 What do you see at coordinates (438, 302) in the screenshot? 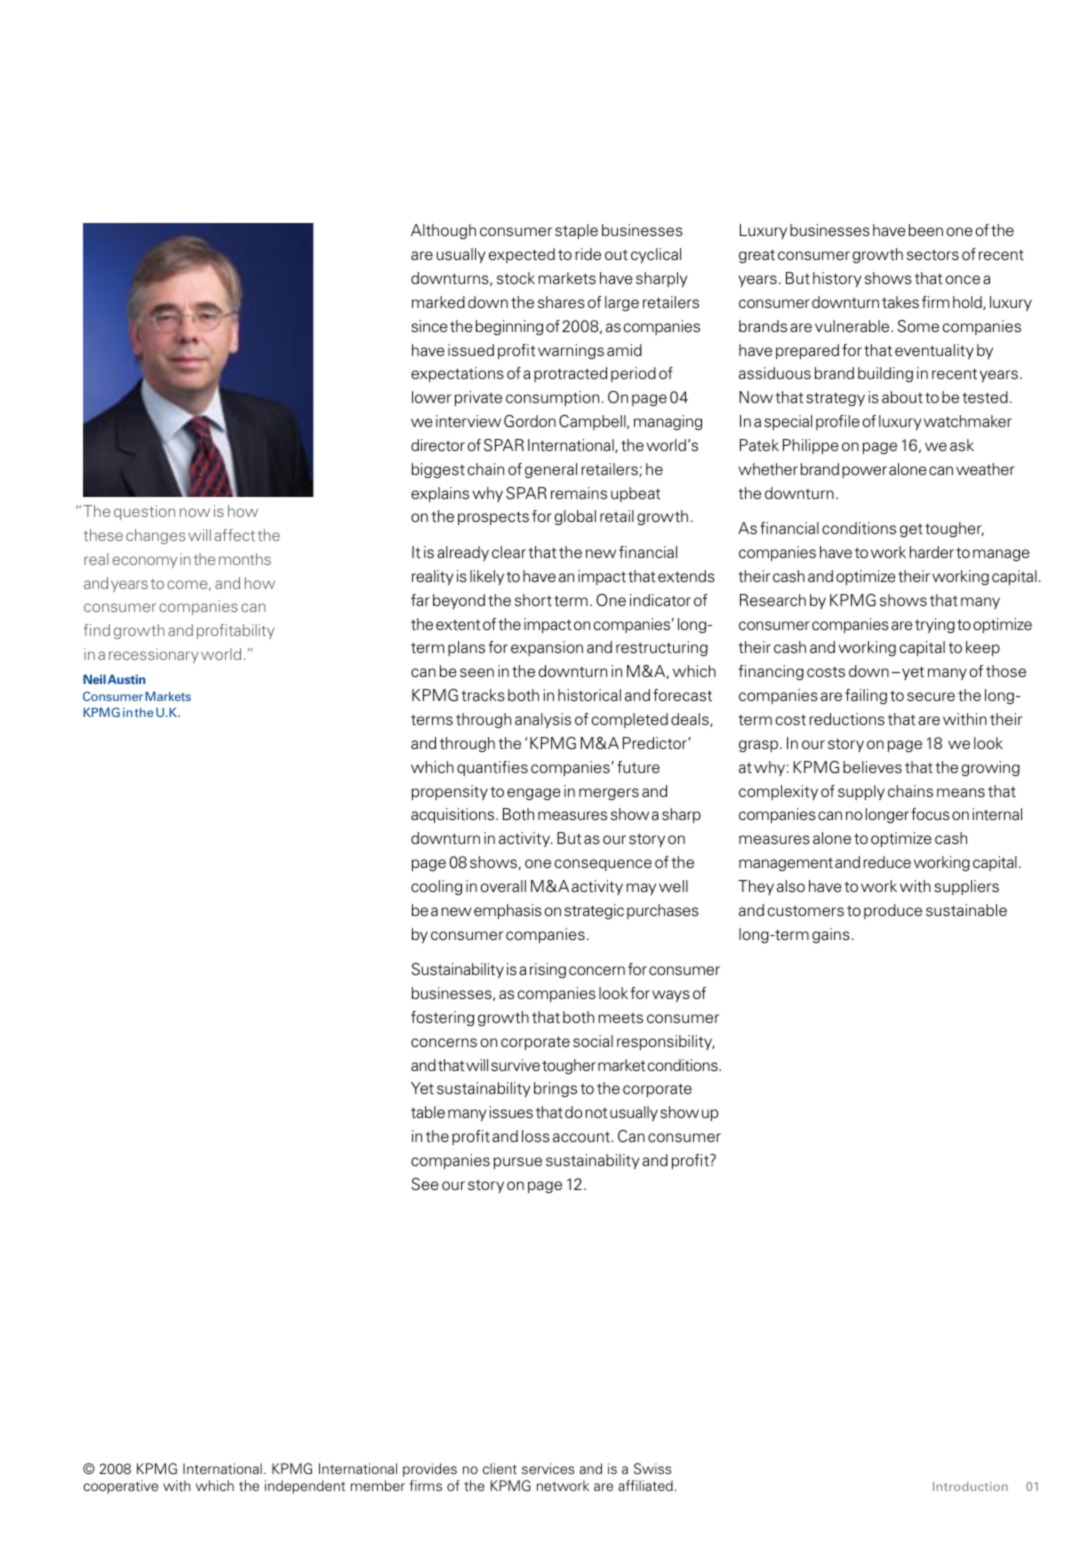
I see `marked` at bounding box center [438, 302].
